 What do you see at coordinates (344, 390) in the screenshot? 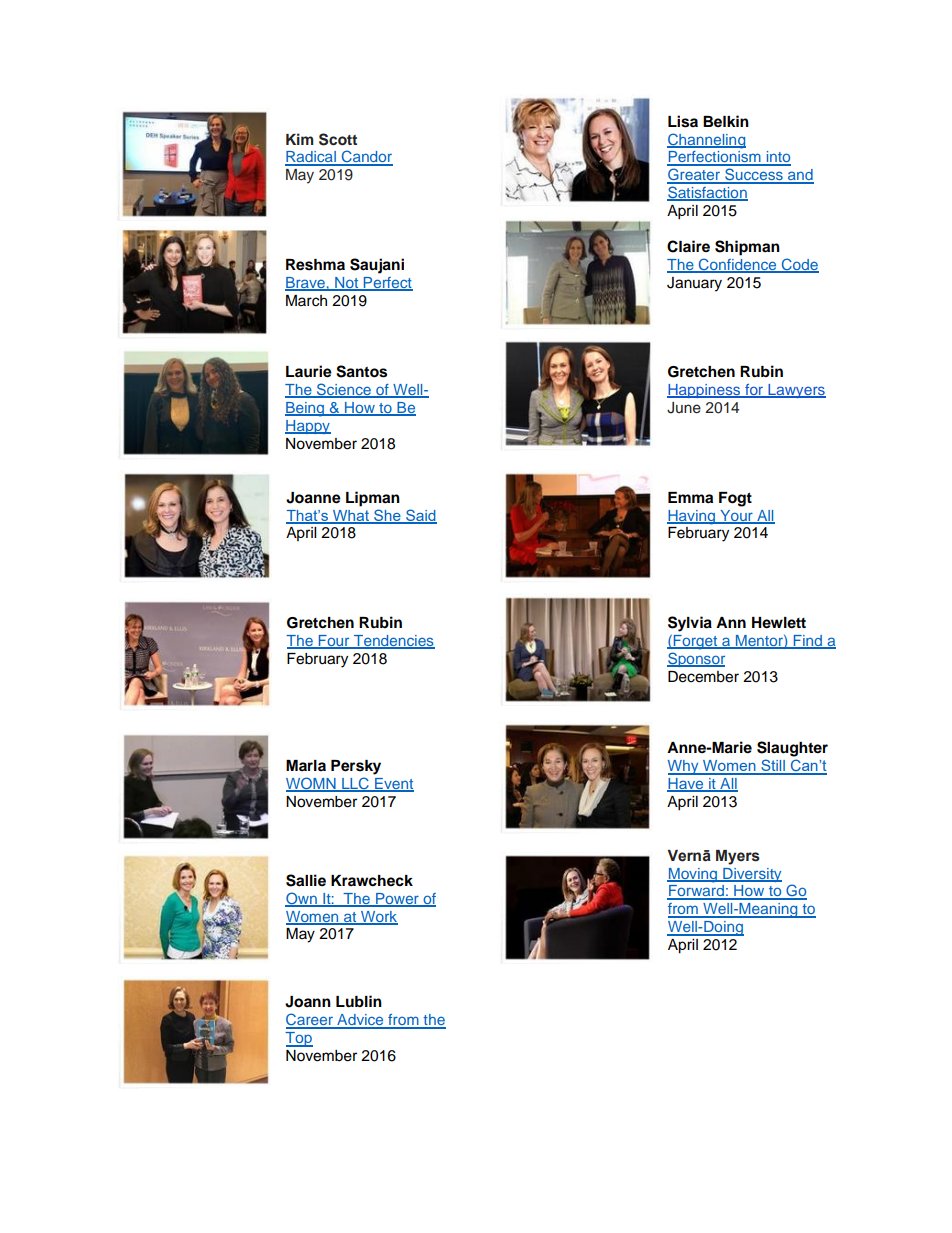
I see `Science` at bounding box center [344, 390].
